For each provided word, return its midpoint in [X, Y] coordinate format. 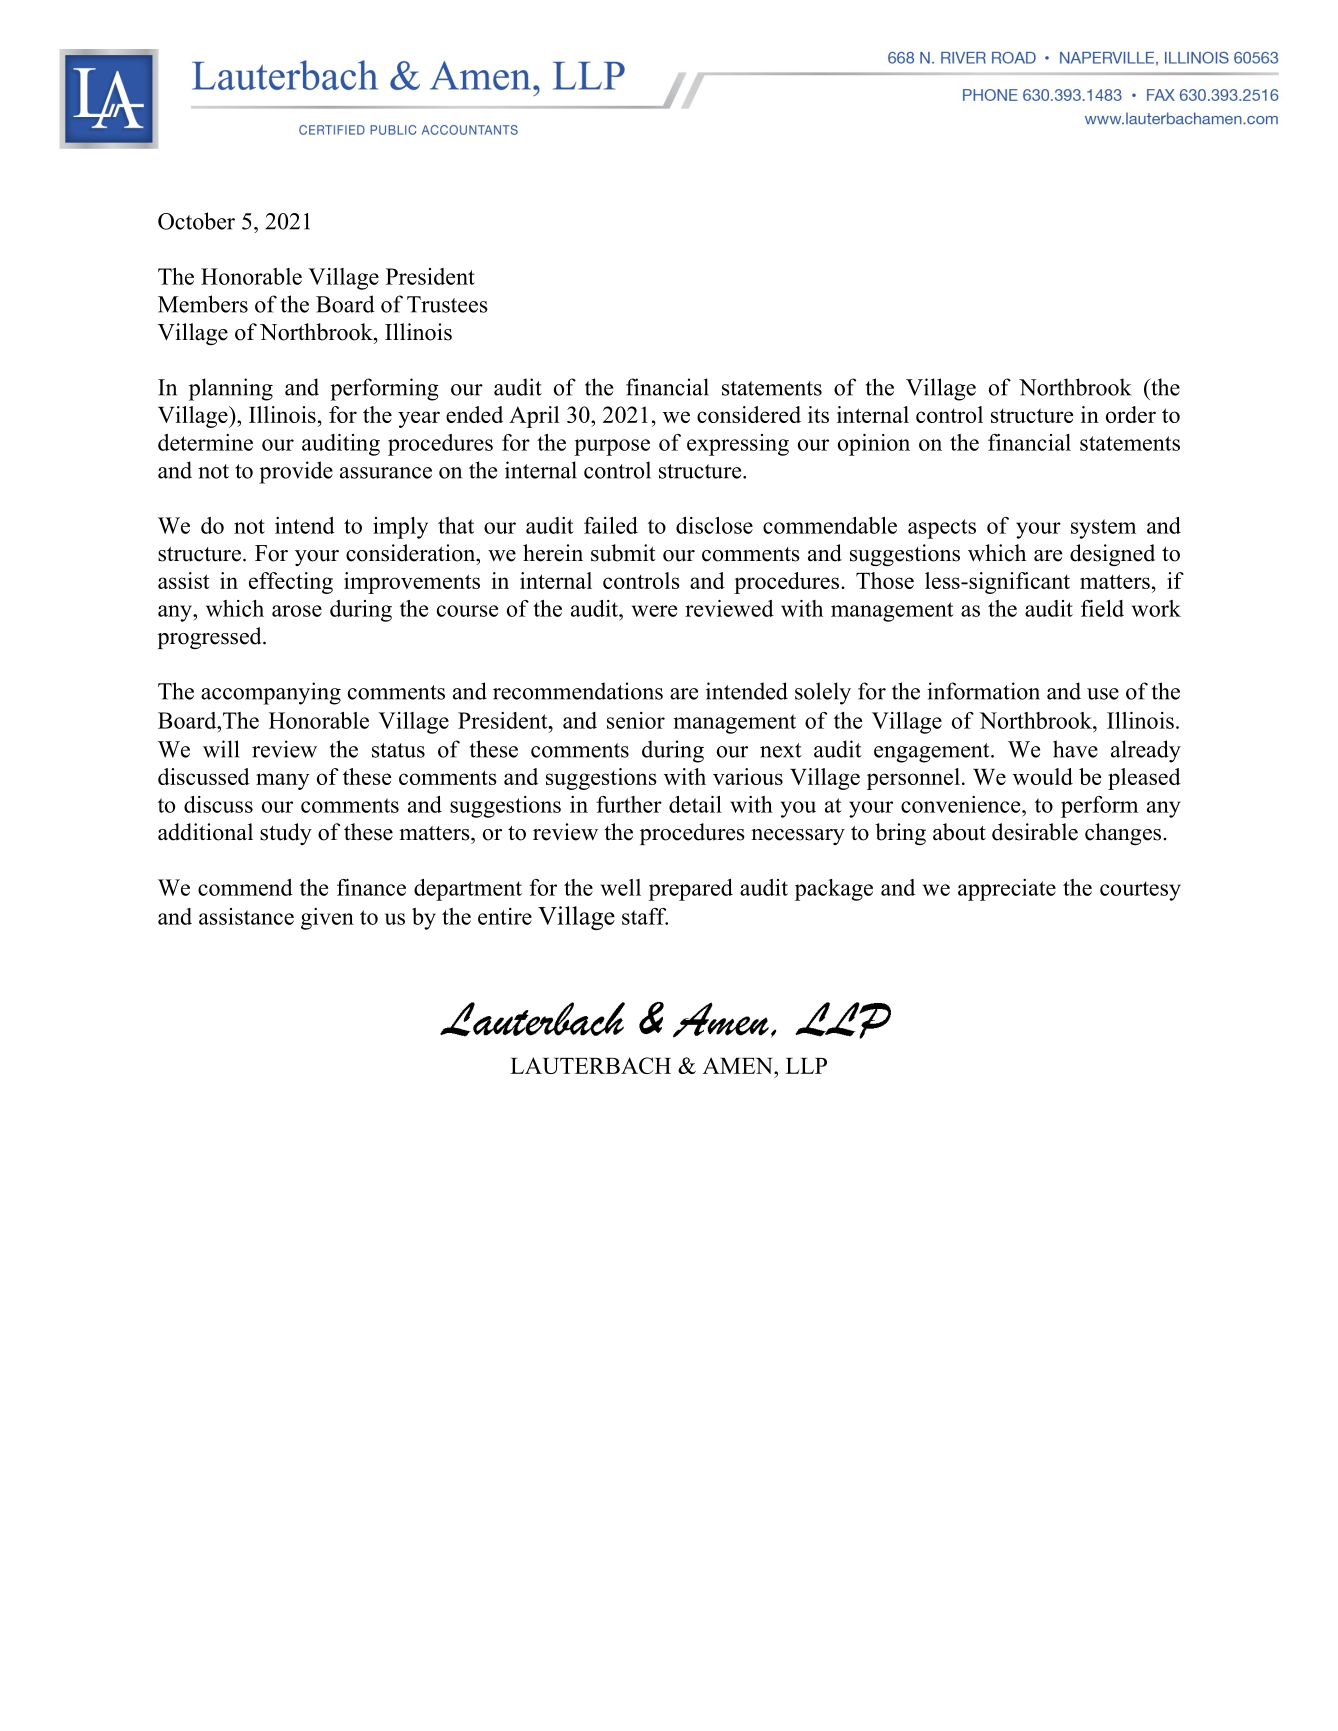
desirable [1035, 832]
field [1102, 608]
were [654, 611]
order [1131, 414]
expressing [738, 445]
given [327, 919]
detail [695, 804]
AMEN [739, 1065]
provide [296, 472]
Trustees [447, 304]
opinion [874, 445]
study [286, 834]
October [196, 221]
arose [297, 611]
